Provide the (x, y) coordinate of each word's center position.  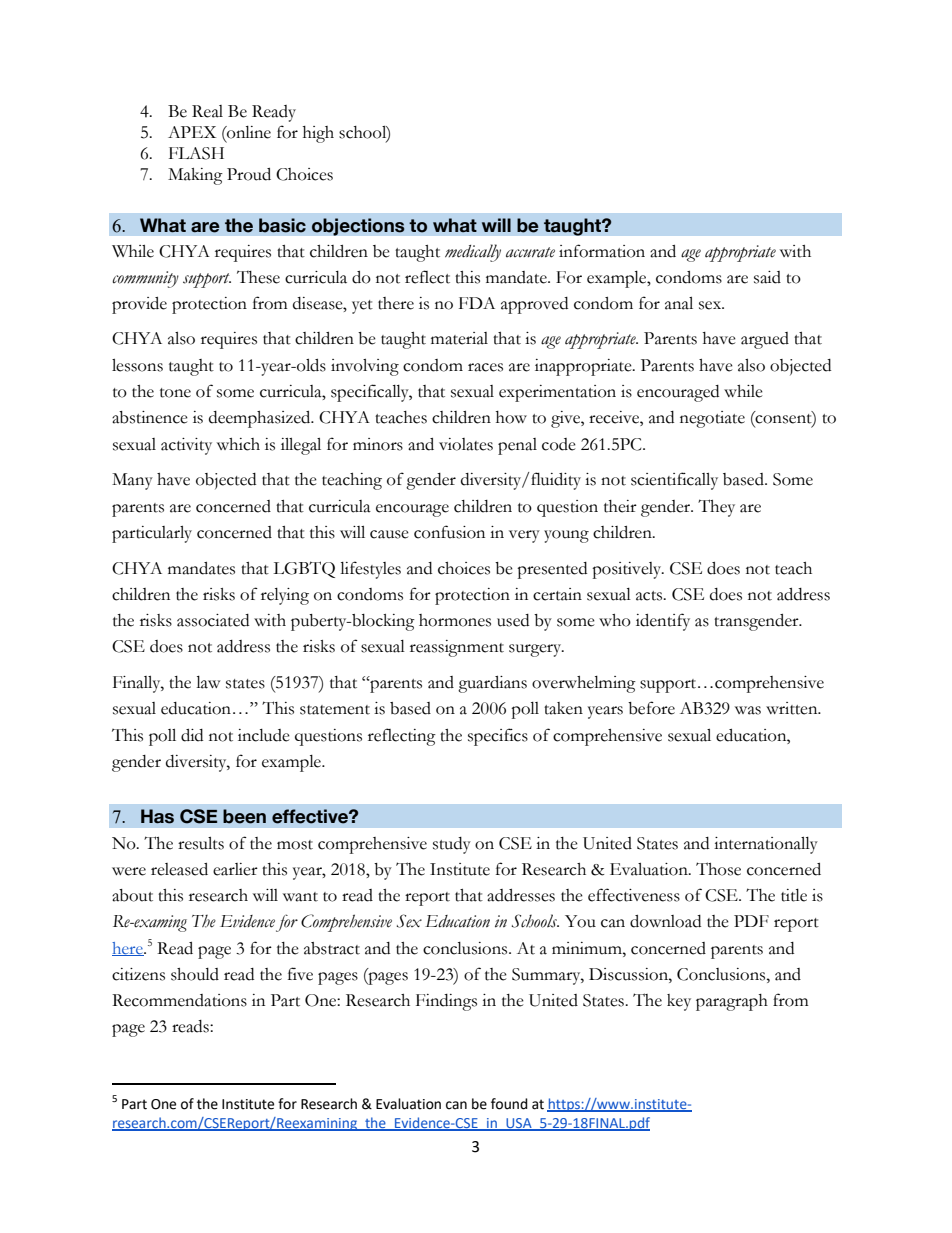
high (318, 134)
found (509, 1104)
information (602, 251)
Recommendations (179, 1000)
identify (663, 622)
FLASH (196, 153)
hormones (455, 620)
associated (213, 620)
